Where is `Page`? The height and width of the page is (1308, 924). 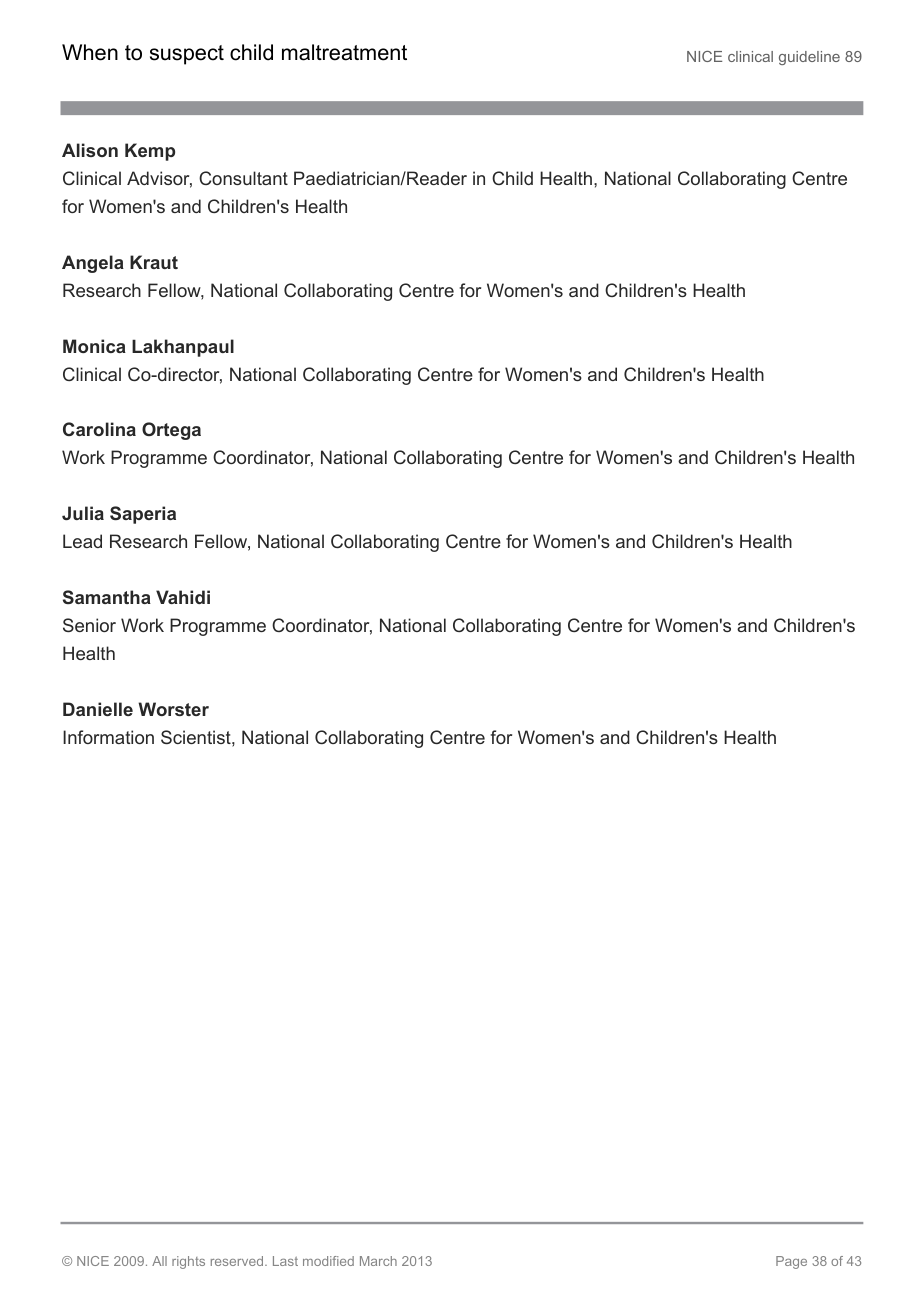 Page is located at coordinates (791, 1262).
